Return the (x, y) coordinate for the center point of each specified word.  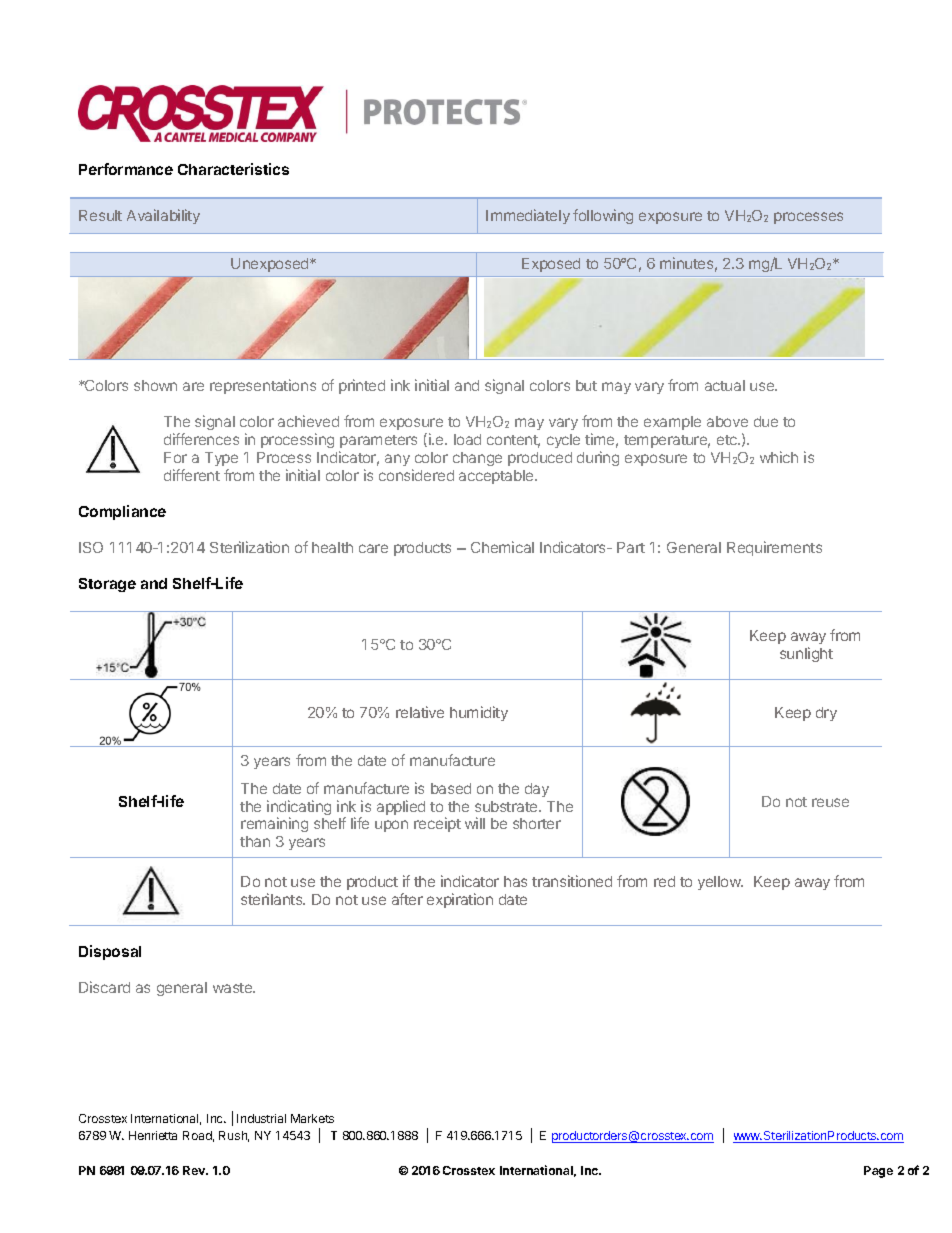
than (255, 841)
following (603, 216)
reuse (830, 802)
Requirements (774, 548)
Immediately (528, 216)
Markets (312, 1118)
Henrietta (153, 1135)
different (192, 475)
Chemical (502, 547)
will (475, 823)
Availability (163, 216)
